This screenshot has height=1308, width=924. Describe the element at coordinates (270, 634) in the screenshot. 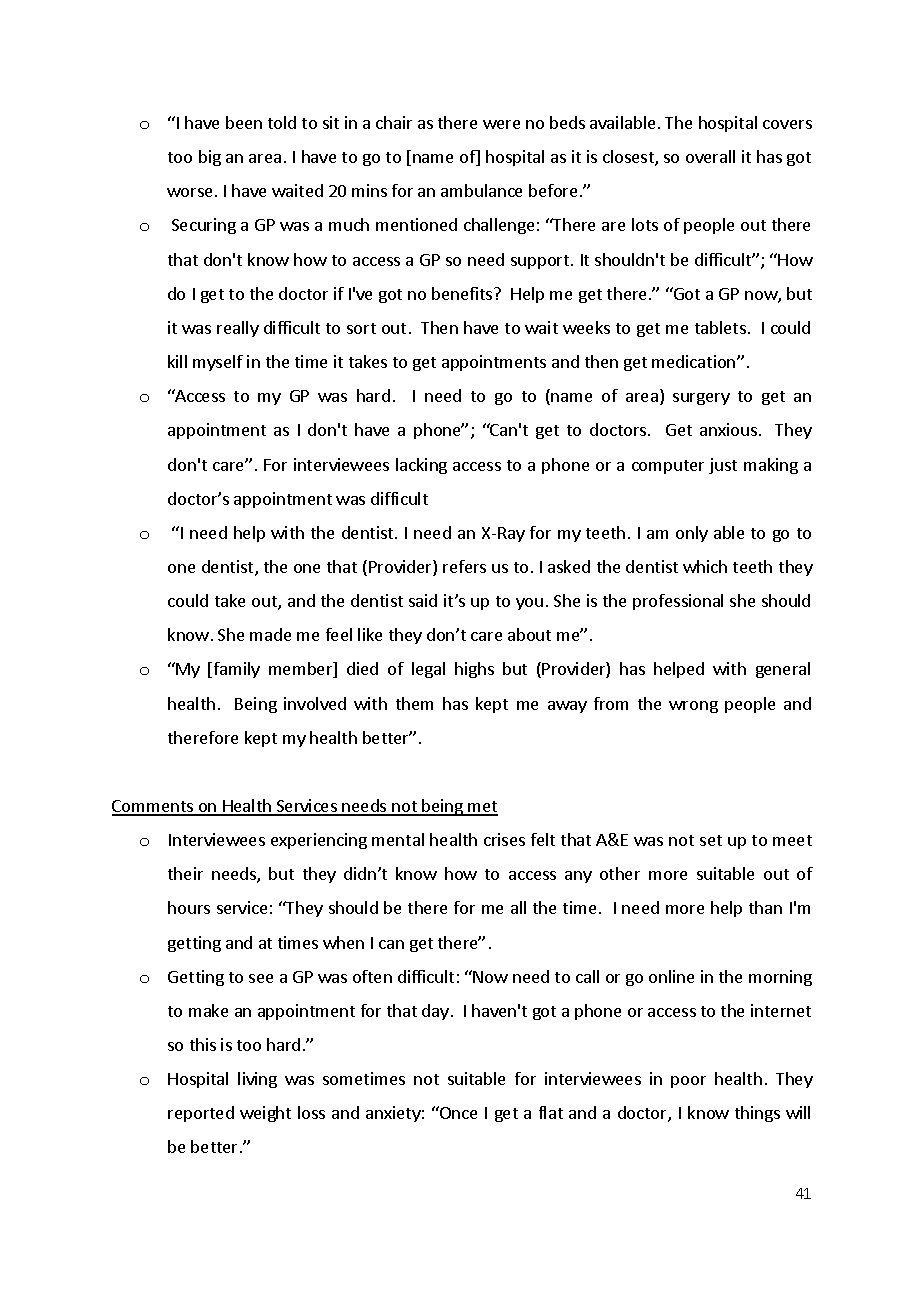

I see `made` at that location.
